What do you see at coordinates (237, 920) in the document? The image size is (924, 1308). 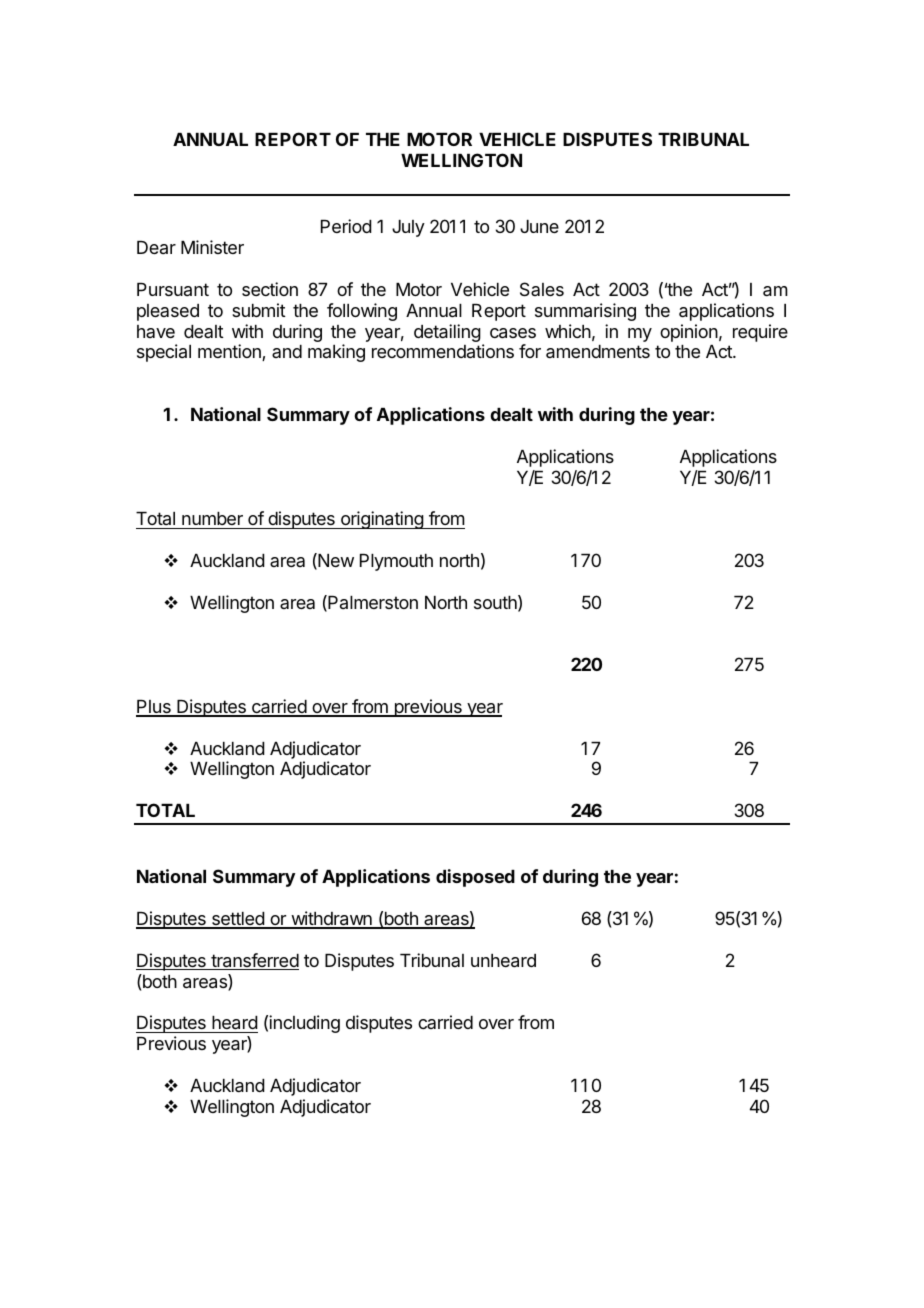 I see `settled` at bounding box center [237, 920].
